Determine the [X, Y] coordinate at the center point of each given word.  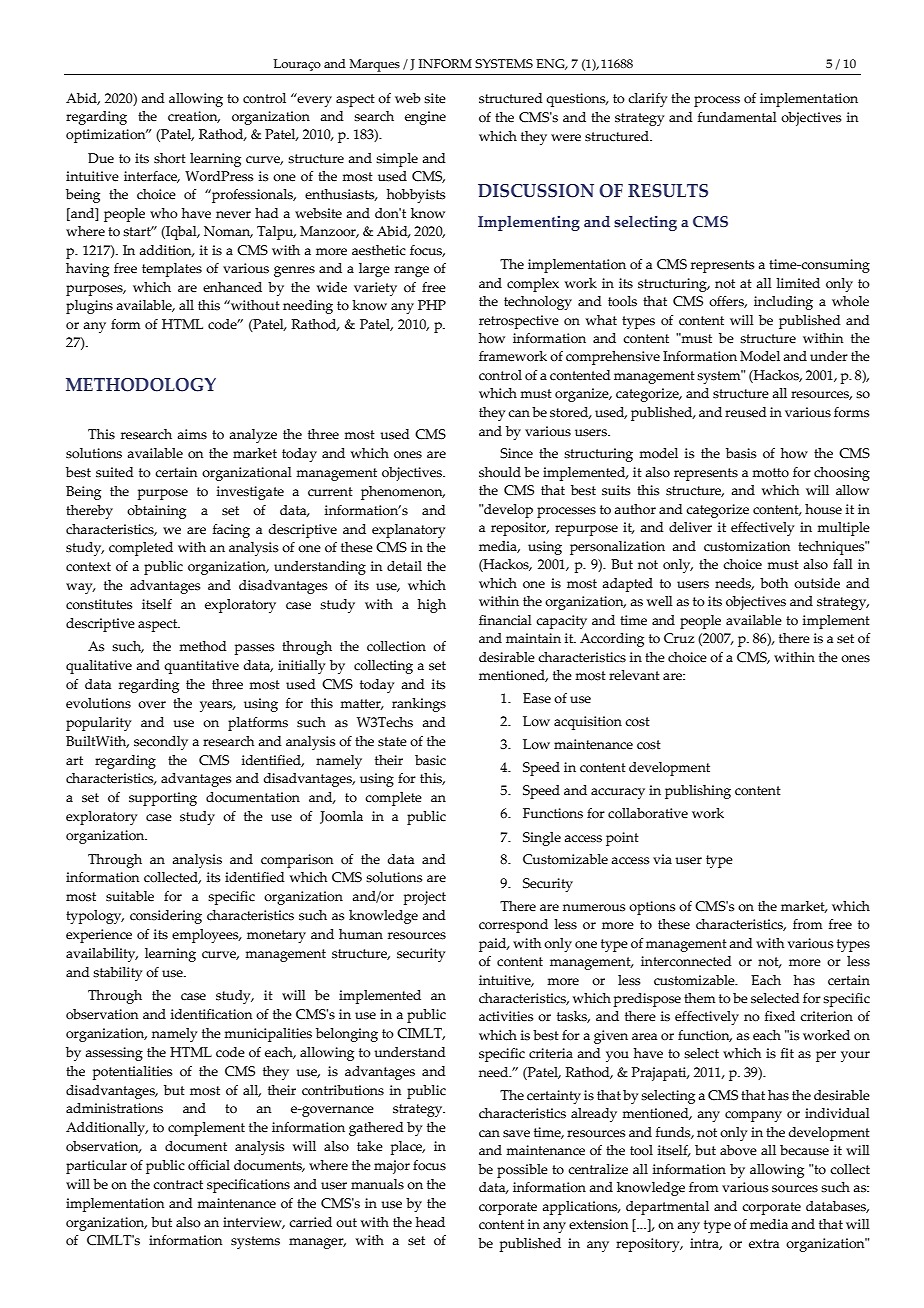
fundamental [737, 117]
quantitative [201, 667]
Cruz [679, 638]
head [430, 1222]
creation [194, 117]
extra [764, 1244]
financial [505, 620]
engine [425, 118]
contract [178, 1185]
